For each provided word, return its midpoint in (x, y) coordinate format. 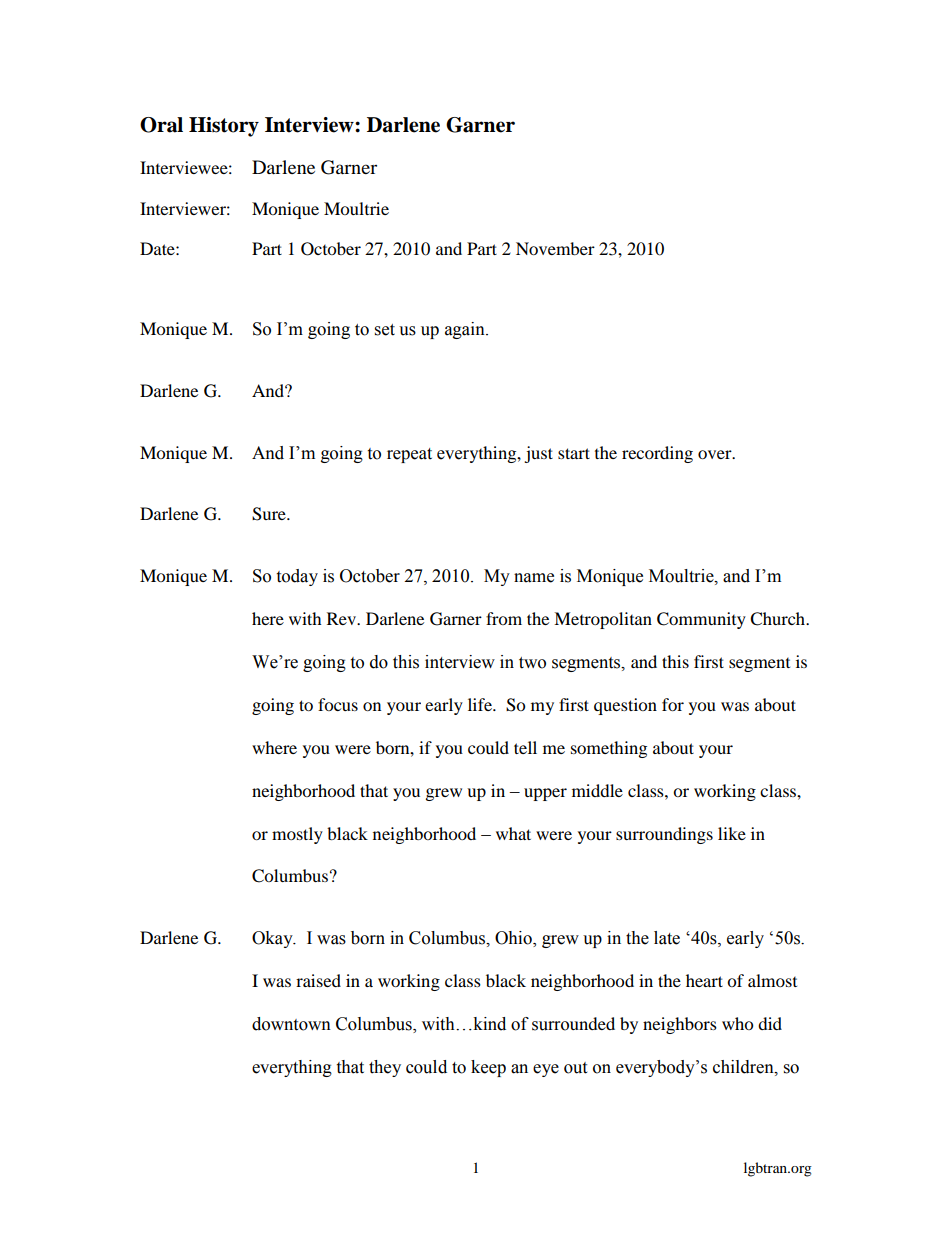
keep (488, 1068)
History (224, 127)
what (513, 833)
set (385, 330)
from (504, 618)
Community (701, 620)
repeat (409, 455)
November (555, 248)
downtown (291, 1024)
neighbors (680, 1025)
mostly (297, 835)
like (732, 833)
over (716, 454)
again (466, 330)
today (297, 577)
